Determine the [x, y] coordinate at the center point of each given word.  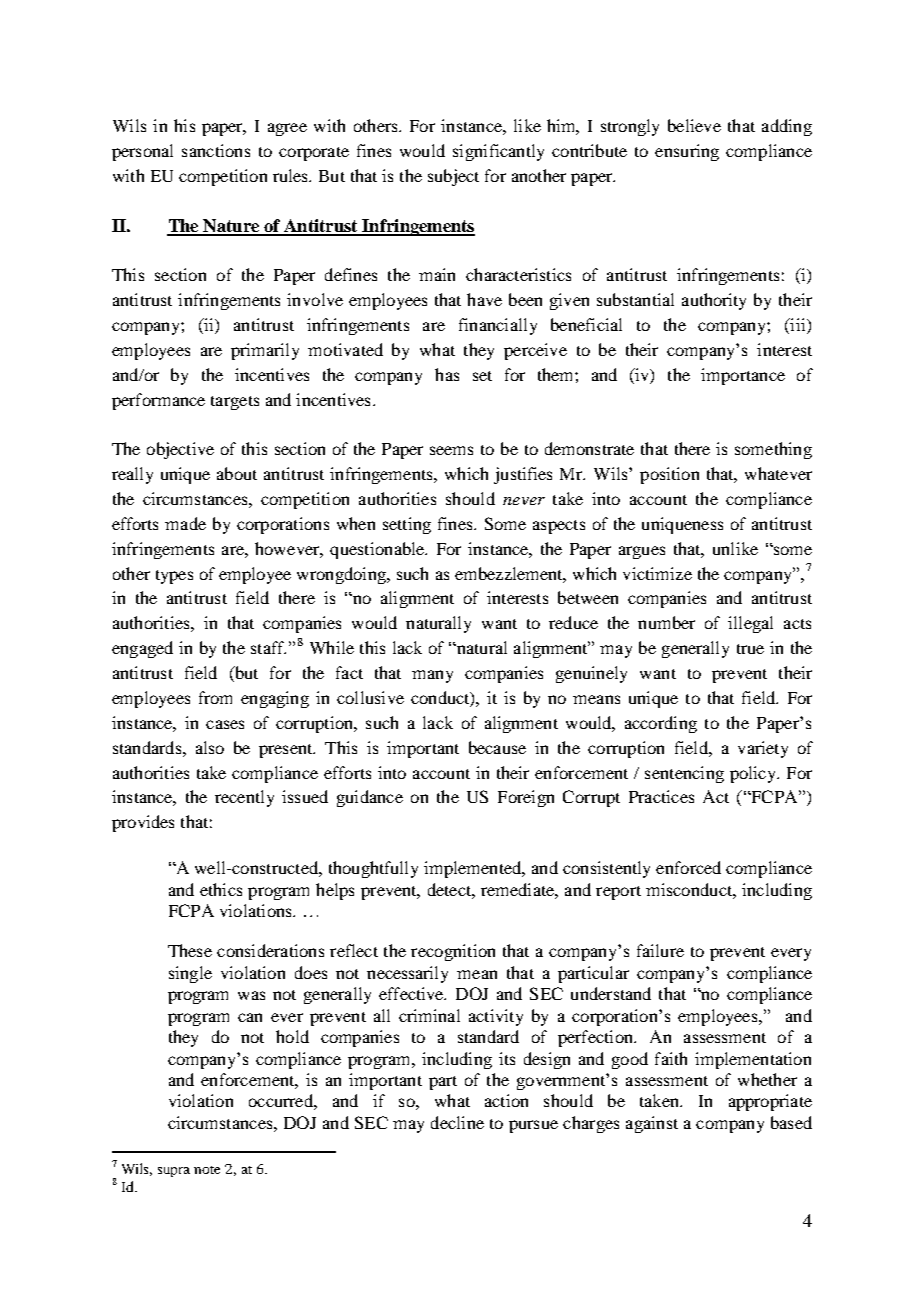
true [750, 649]
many [432, 676]
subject [453, 177]
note [207, 1170]
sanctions [216, 150]
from [215, 697]
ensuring [687, 152]
